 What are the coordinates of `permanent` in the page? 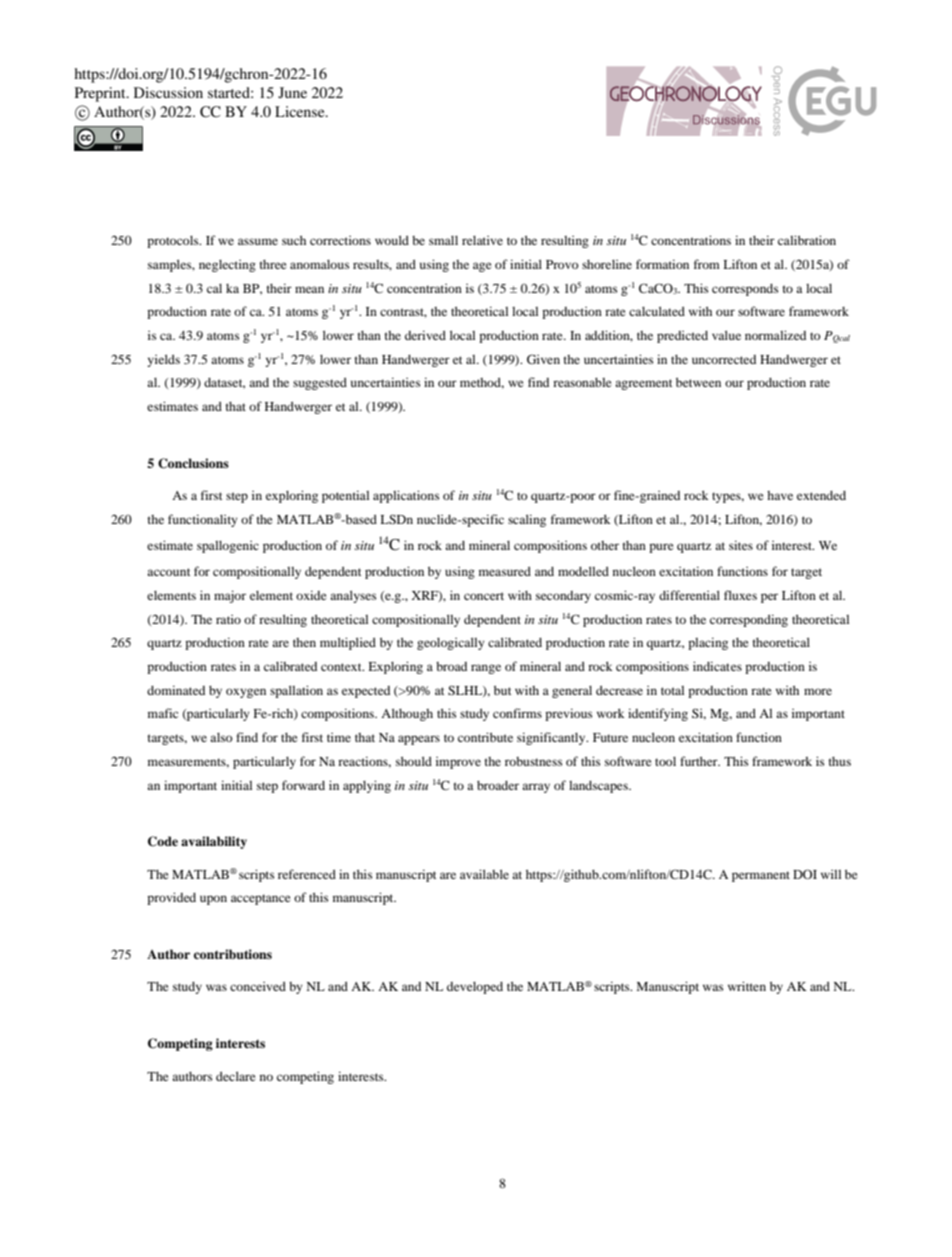 It's located at (761, 876).
